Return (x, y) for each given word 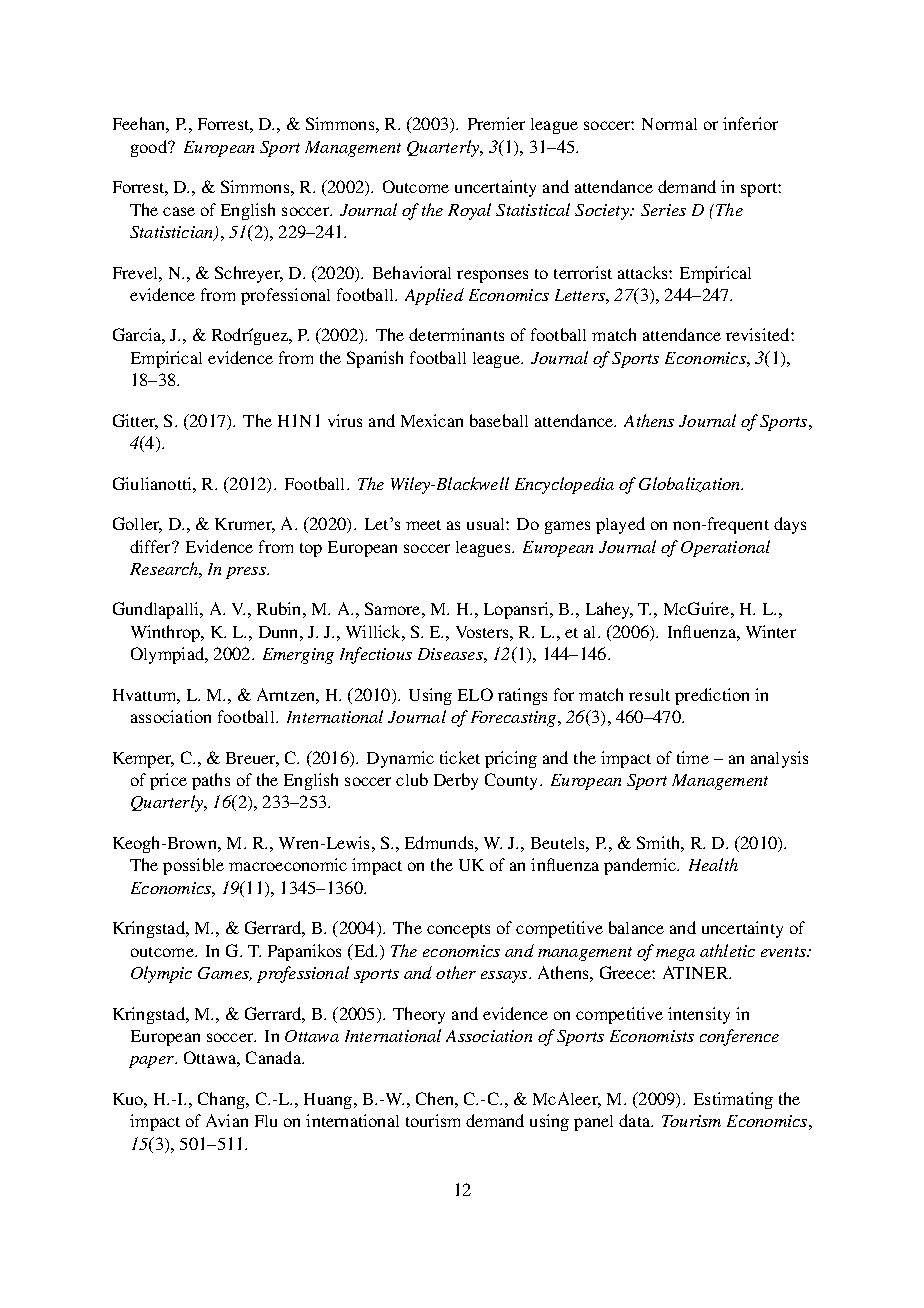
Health (713, 864)
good (150, 148)
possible (193, 866)
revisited (759, 334)
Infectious (376, 655)
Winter (771, 631)
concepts (458, 931)
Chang (222, 1100)
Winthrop (166, 633)
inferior (750, 123)
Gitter (135, 422)
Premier (496, 123)
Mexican (432, 420)
